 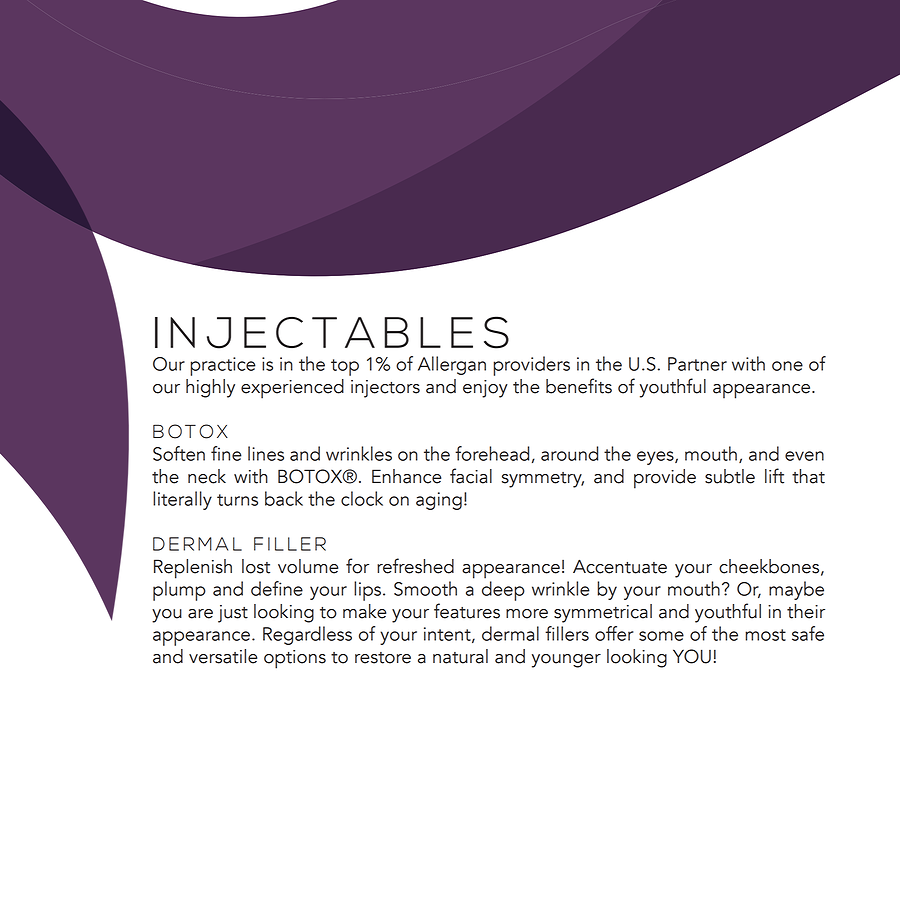 What do you see at coordinates (460, 656) in the page?
I see `natural` at bounding box center [460, 656].
